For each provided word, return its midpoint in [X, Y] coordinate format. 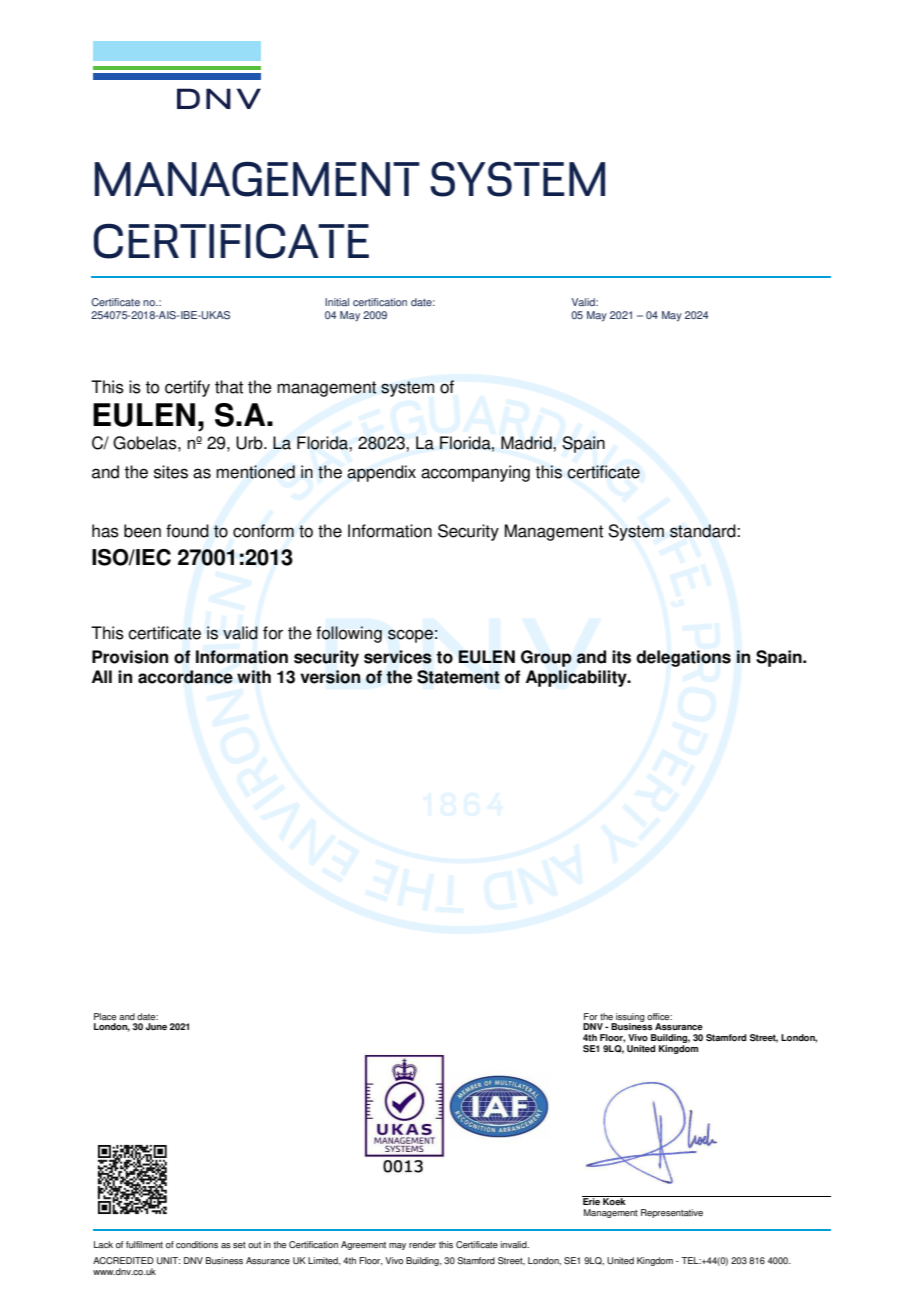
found [187, 531]
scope [410, 636]
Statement [458, 677]
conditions [197, 1244]
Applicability [577, 678]
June [156, 1026]
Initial [337, 302]
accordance [185, 677]
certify [187, 388]
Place [105, 1016]
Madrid [527, 443]
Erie [592, 1200]
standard [704, 531]
